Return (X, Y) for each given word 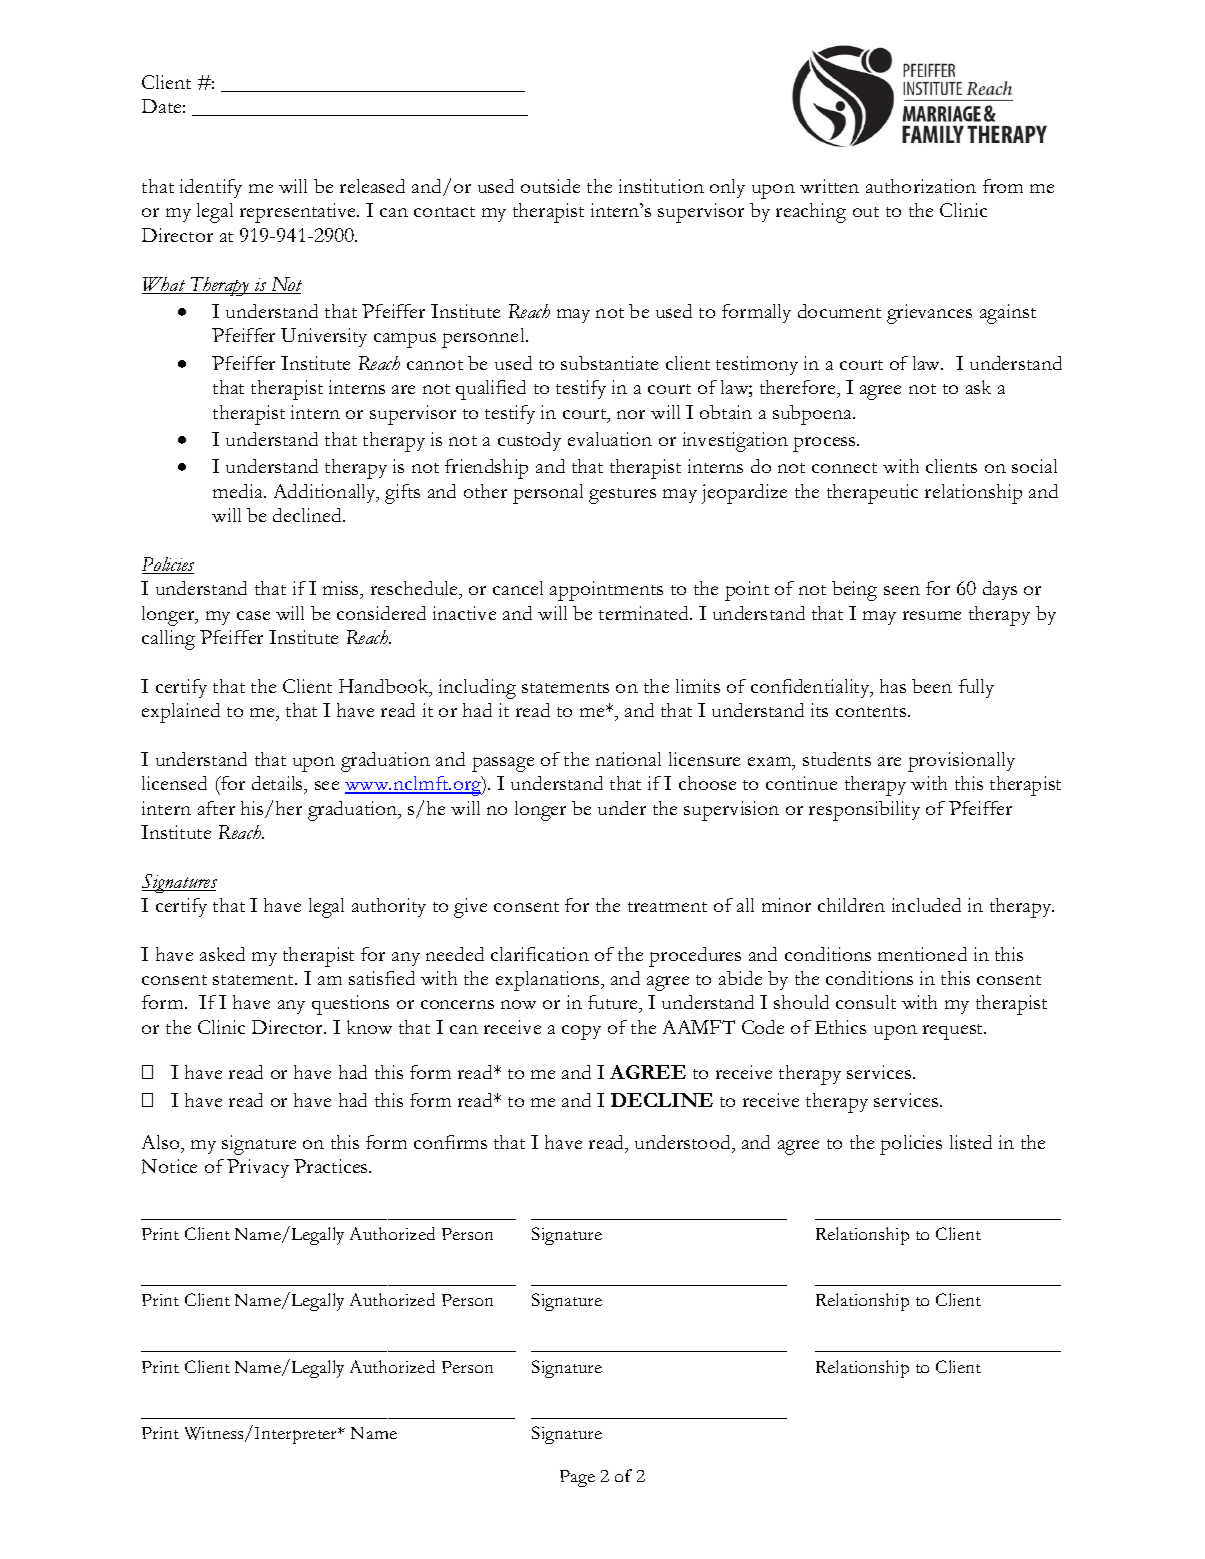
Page (577, 1478)
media (239, 491)
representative (299, 213)
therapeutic (872, 494)
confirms (450, 1142)
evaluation (610, 439)
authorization (921, 186)
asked (222, 954)
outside (550, 186)
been (932, 686)
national (628, 759)
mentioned (922, 954)
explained (181, 713)
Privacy (258, 1168)
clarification (540, 954)
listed (971, 1142)
